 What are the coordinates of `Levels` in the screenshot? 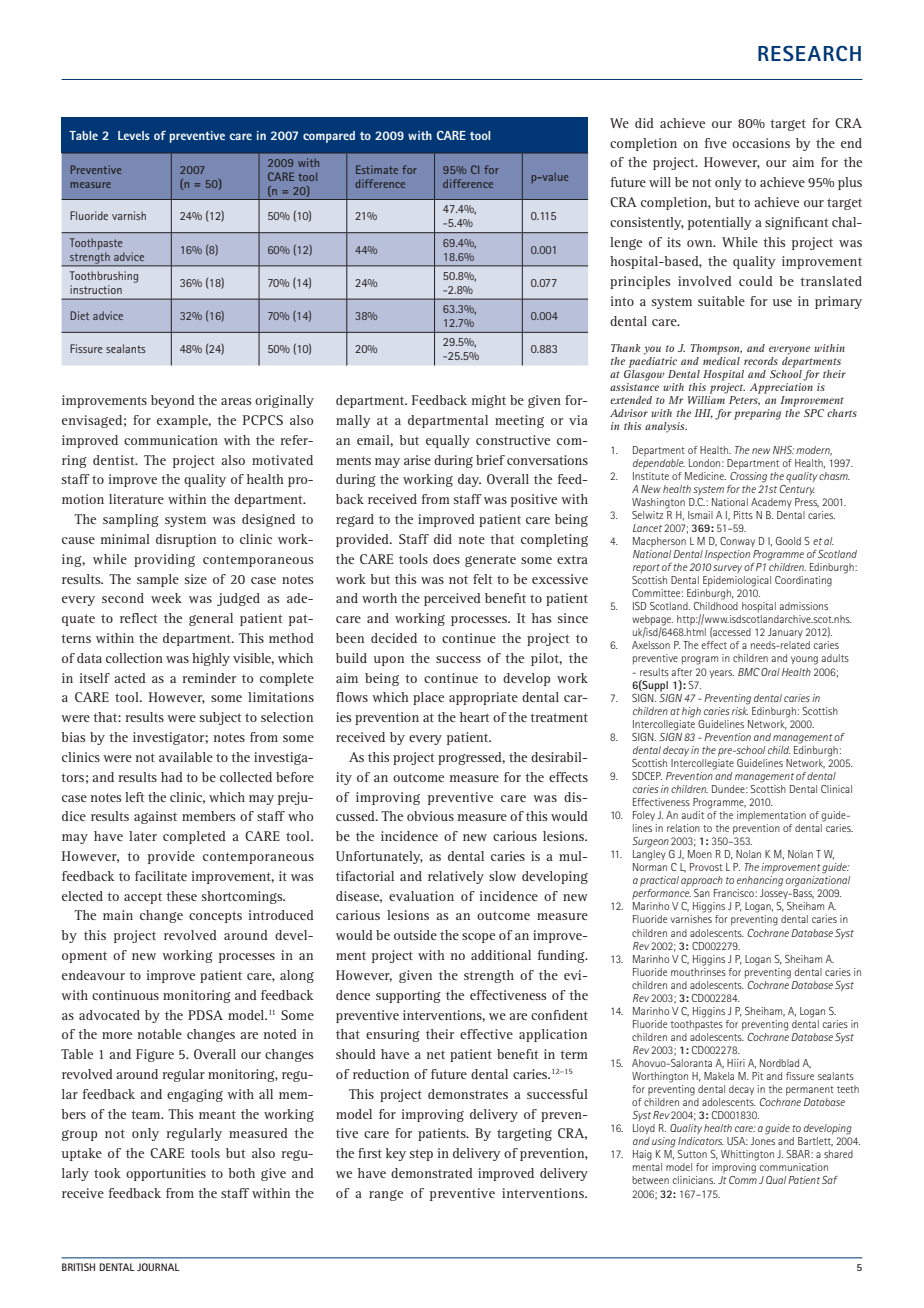 It's located at (134, 135).
